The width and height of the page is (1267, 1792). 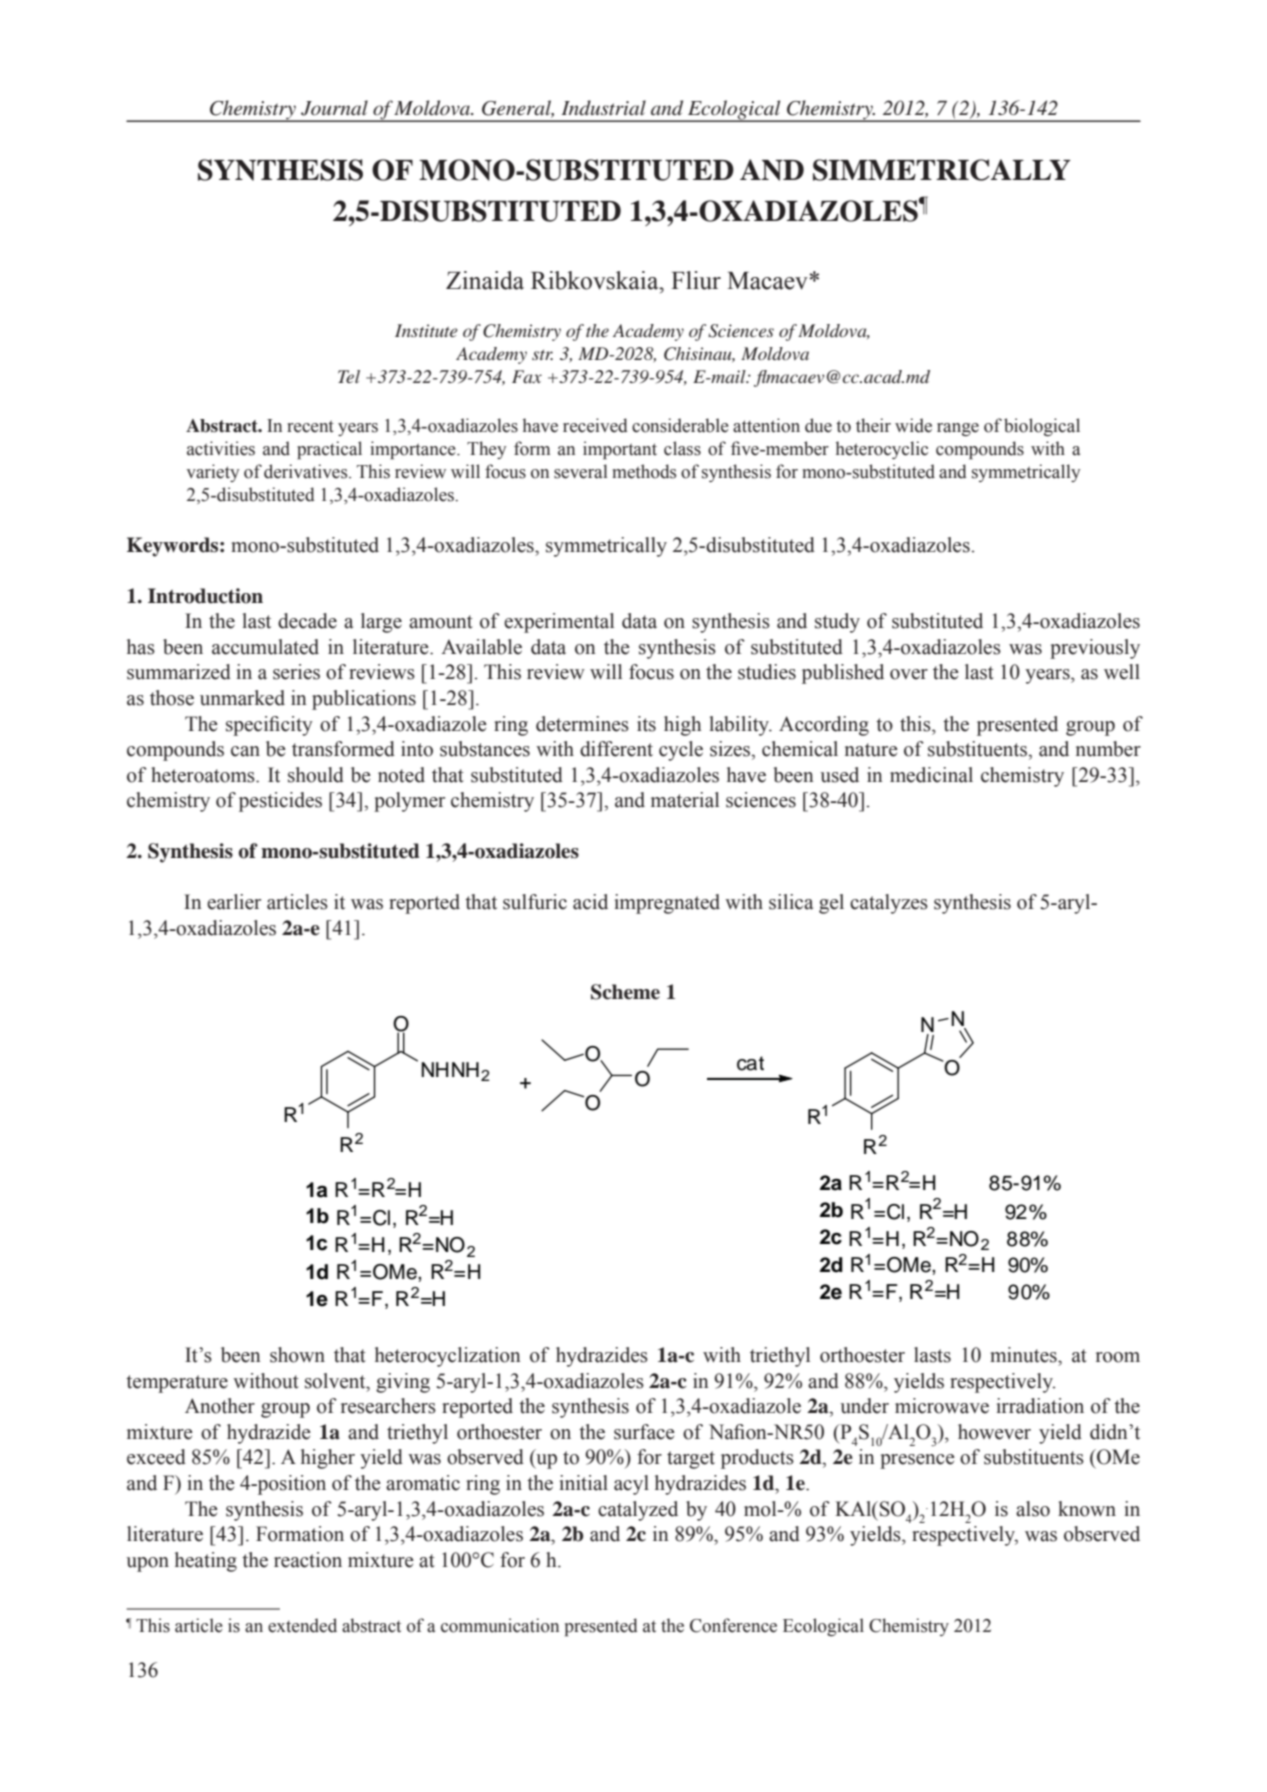 What do you see at coordinates (308, 1560) in the page?
I see `reaction` at bounding box center [308, 1560].
